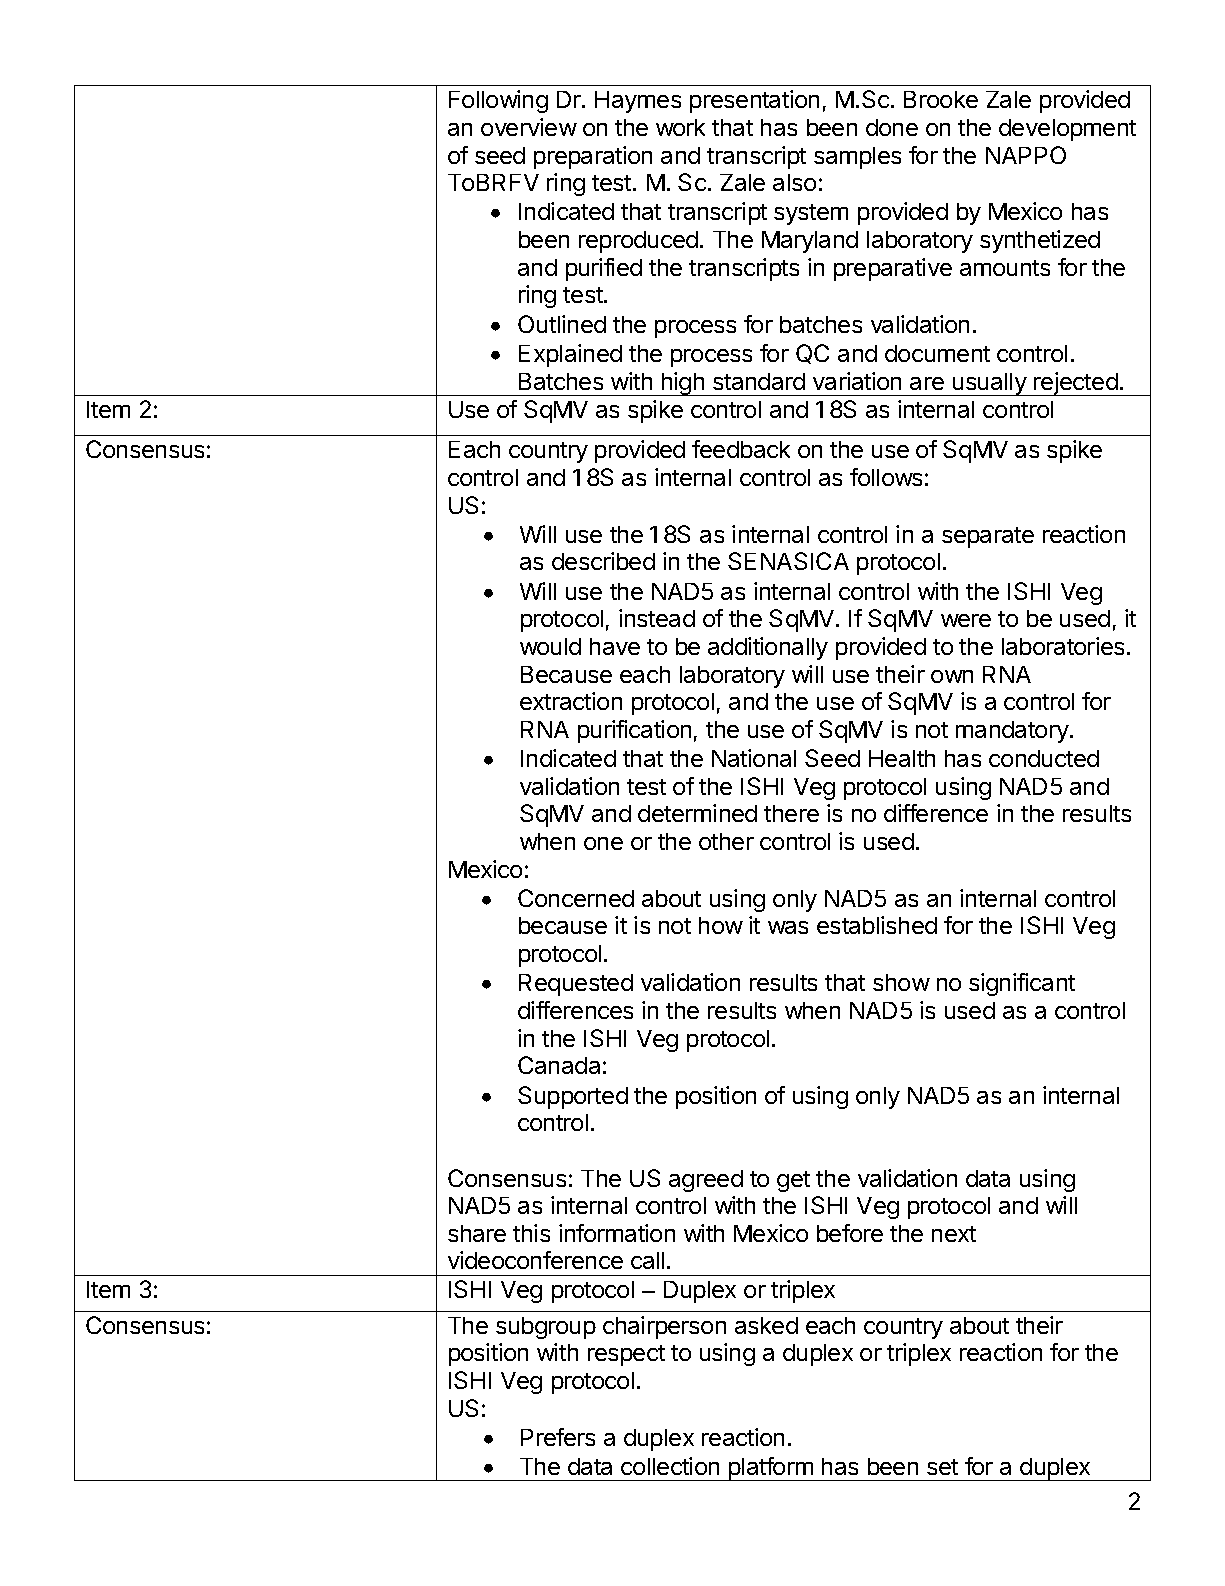  Describe the element at coordinates (754, 101) in the screenshot. I see `presentation` at that location.
